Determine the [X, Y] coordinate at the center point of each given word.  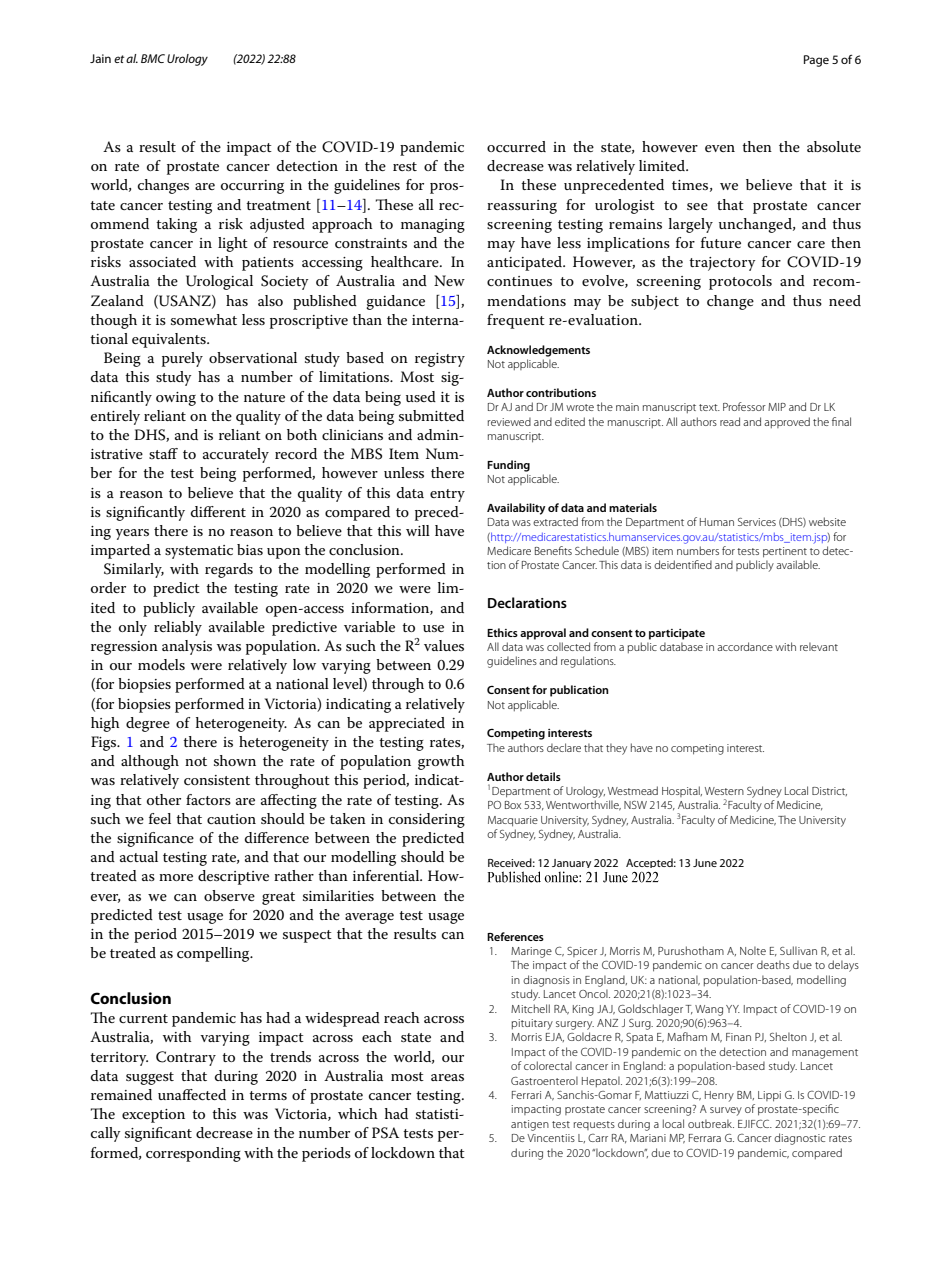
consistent [217, 780]
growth [441, 762]
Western [724, 791]
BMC [153, 58]
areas [447, 1077]
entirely [115, 417]
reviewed [509, 421]
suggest [150, 1078]
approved [787, 422]
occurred [516, 146]
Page [816, 61]
